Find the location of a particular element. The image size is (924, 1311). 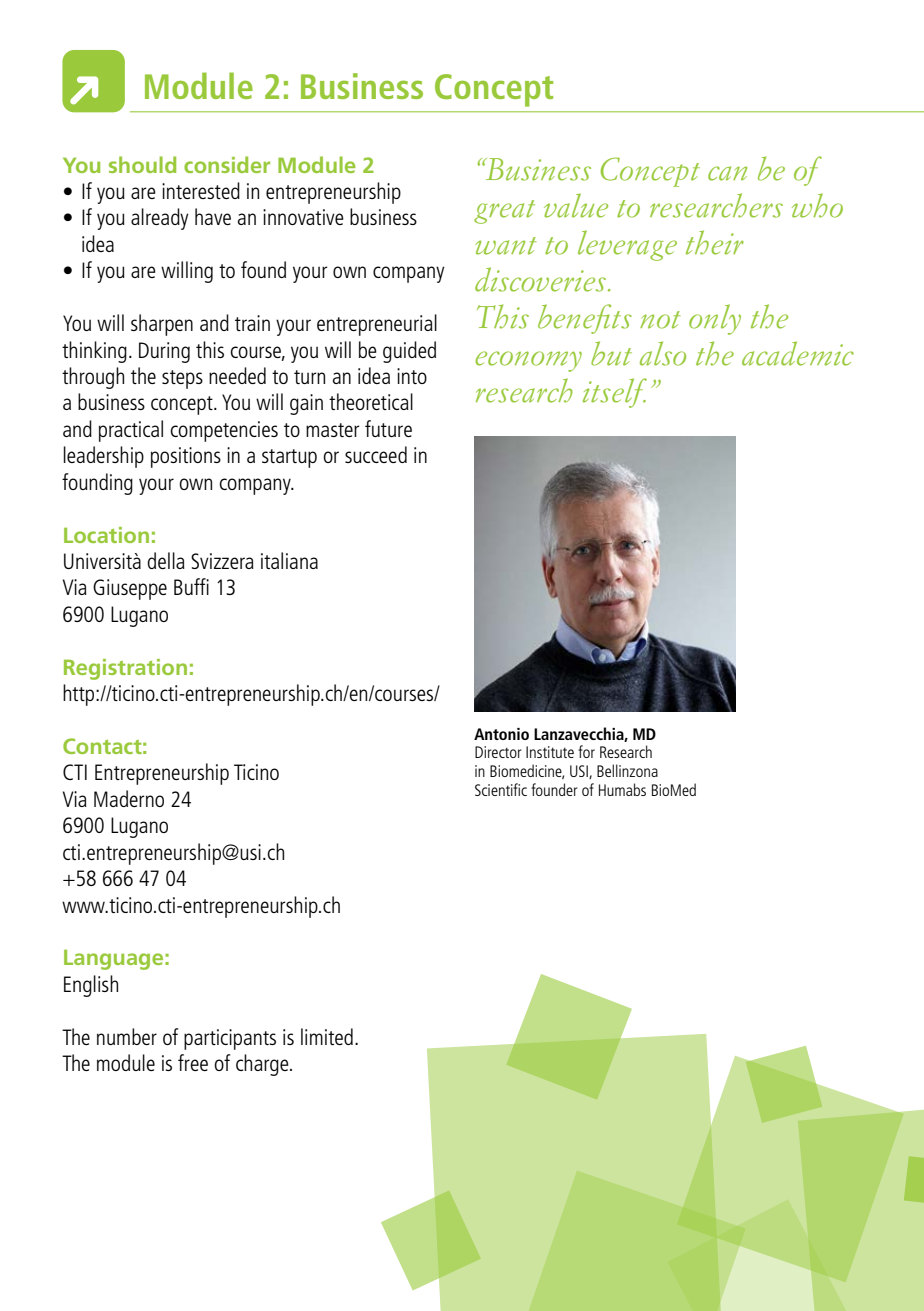

Scientific is located at coordinates (501, 789).
